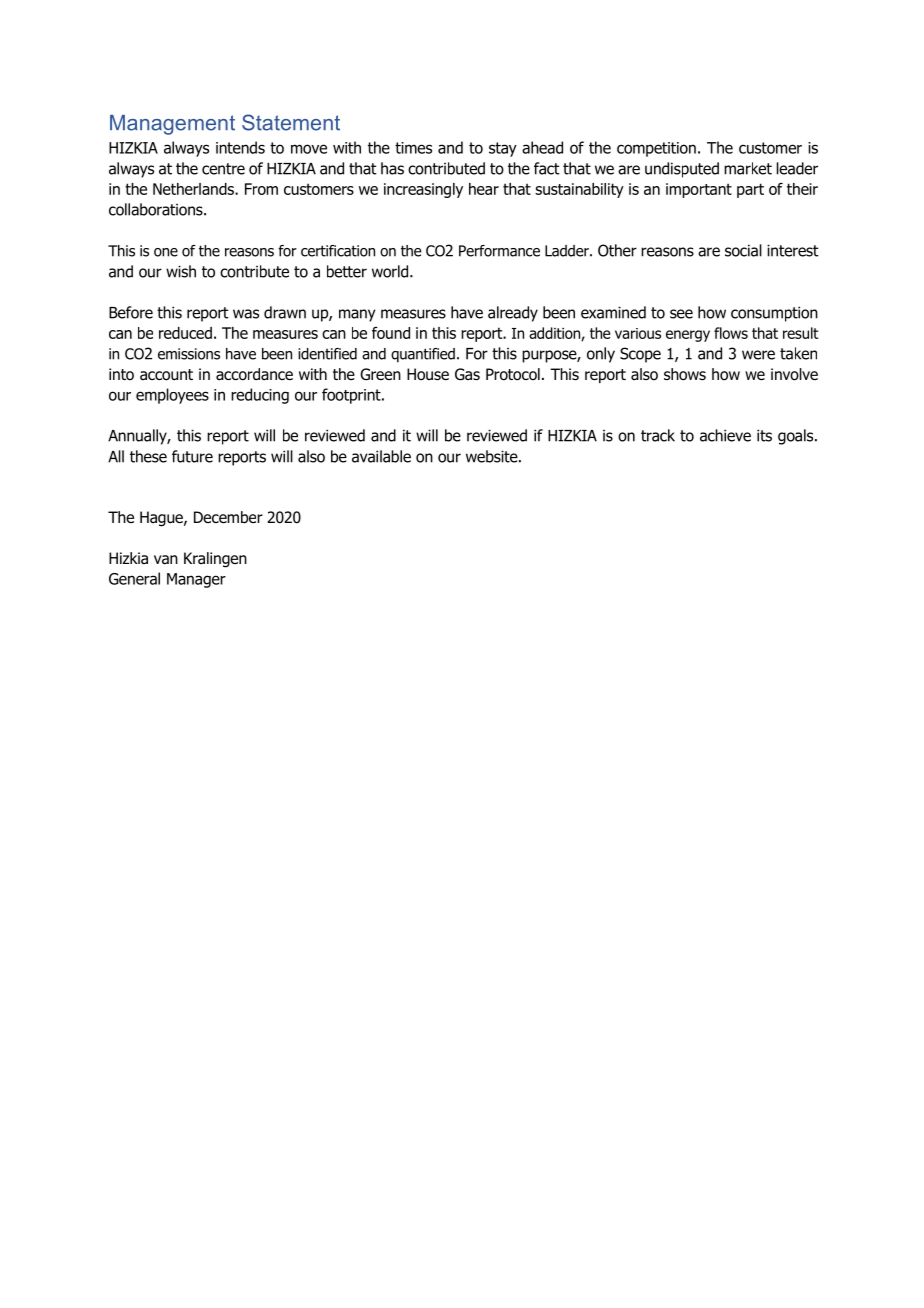 The width and height of the image is (924, 1308). Describe the element at coordinates (172, 125) in the image. I see `Management` at that location.
